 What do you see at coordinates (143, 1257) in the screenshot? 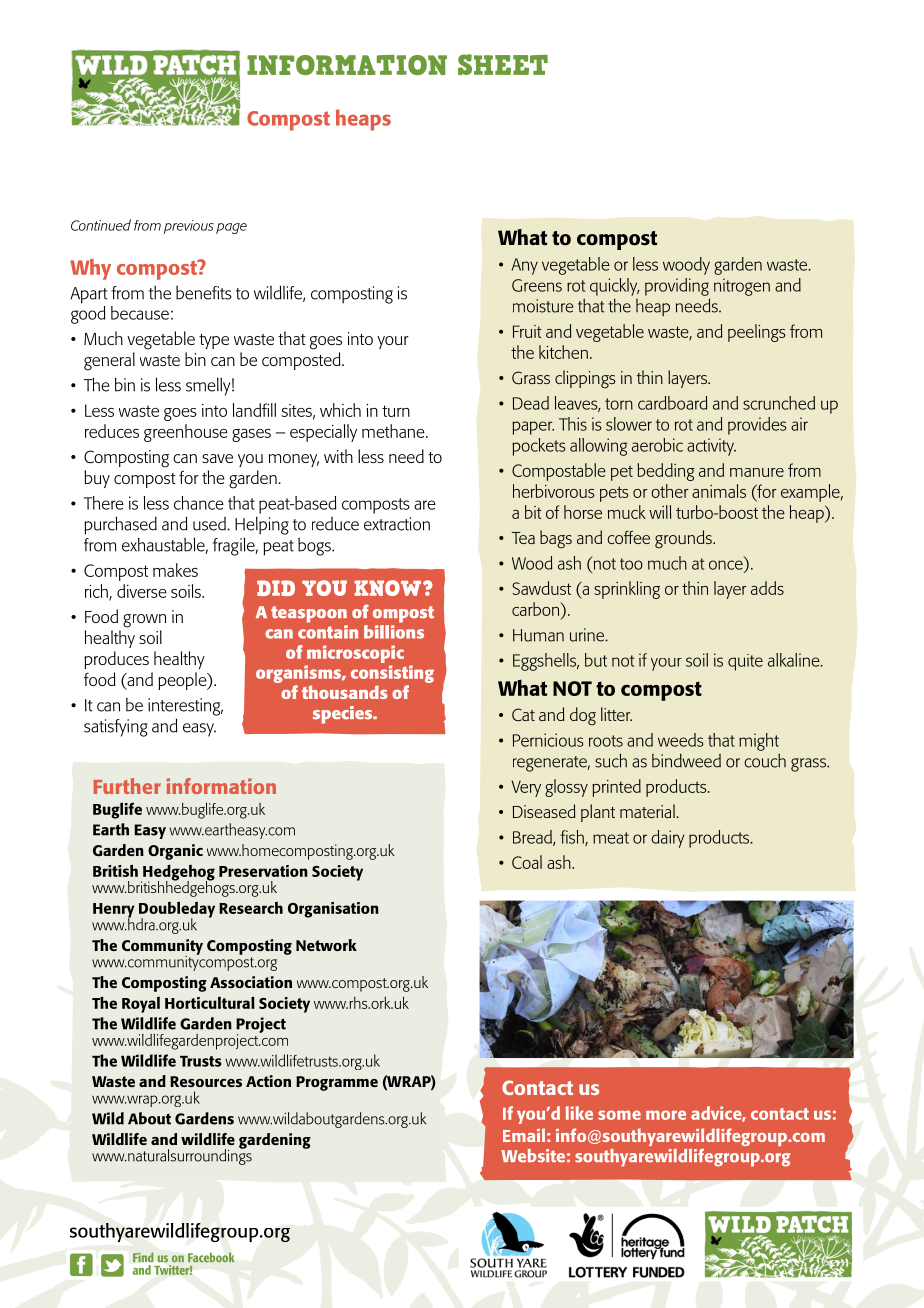
I see `Find` at bounding box center [143, 1257].
